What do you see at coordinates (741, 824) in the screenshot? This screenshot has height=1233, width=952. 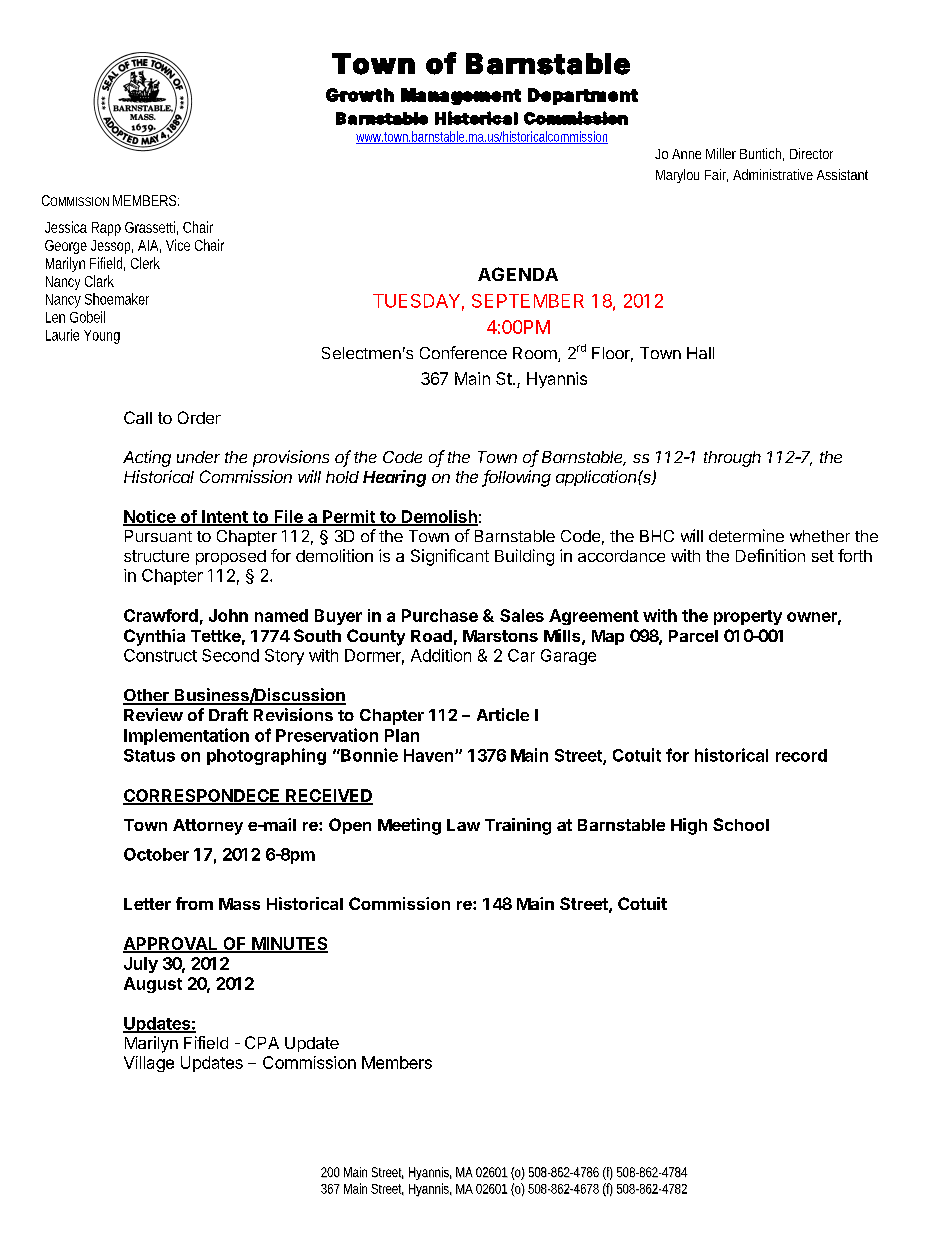 I see `School` at bounding box center [741, 824].
